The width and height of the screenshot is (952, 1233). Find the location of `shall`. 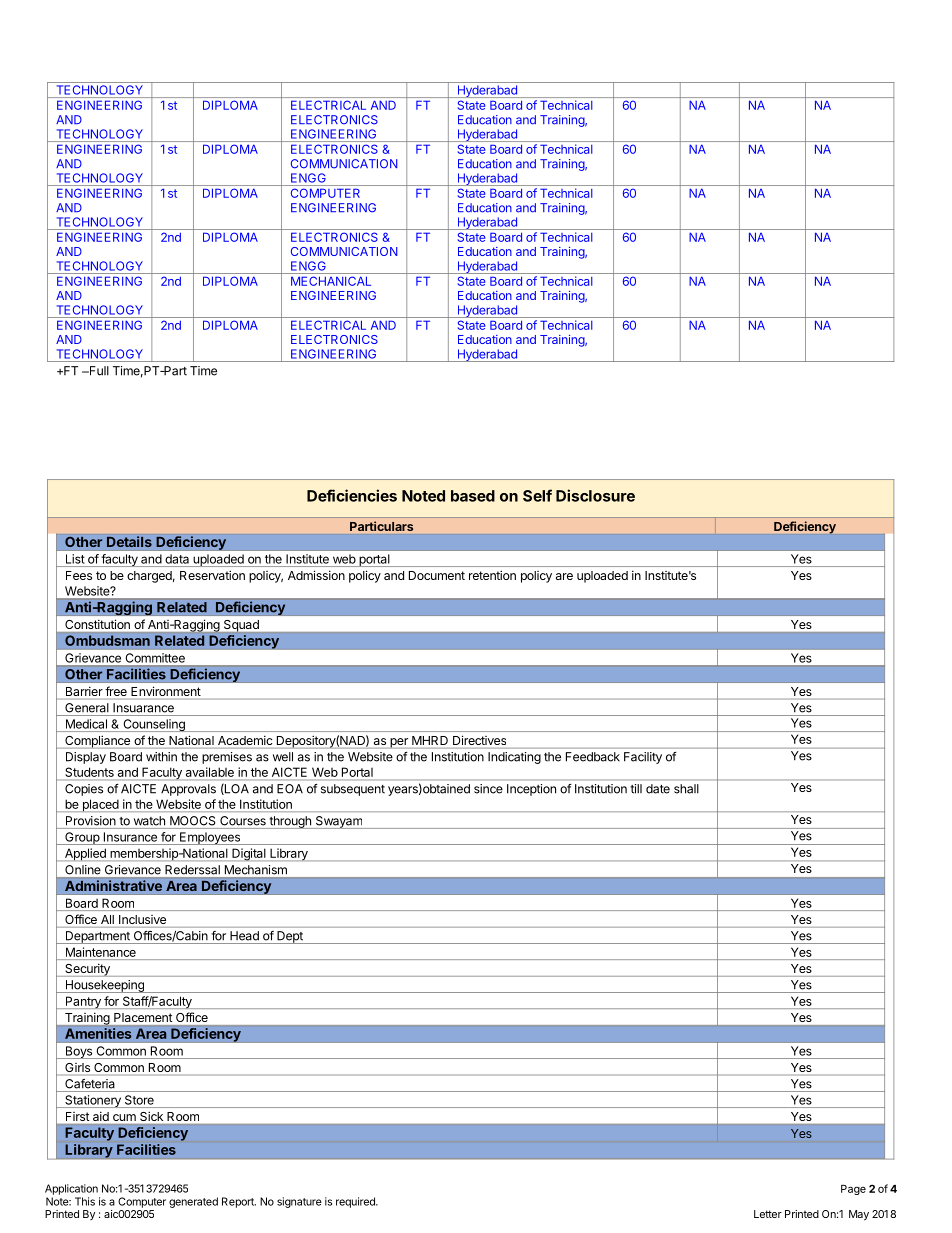

shall is located at coordinates (686, 789).
